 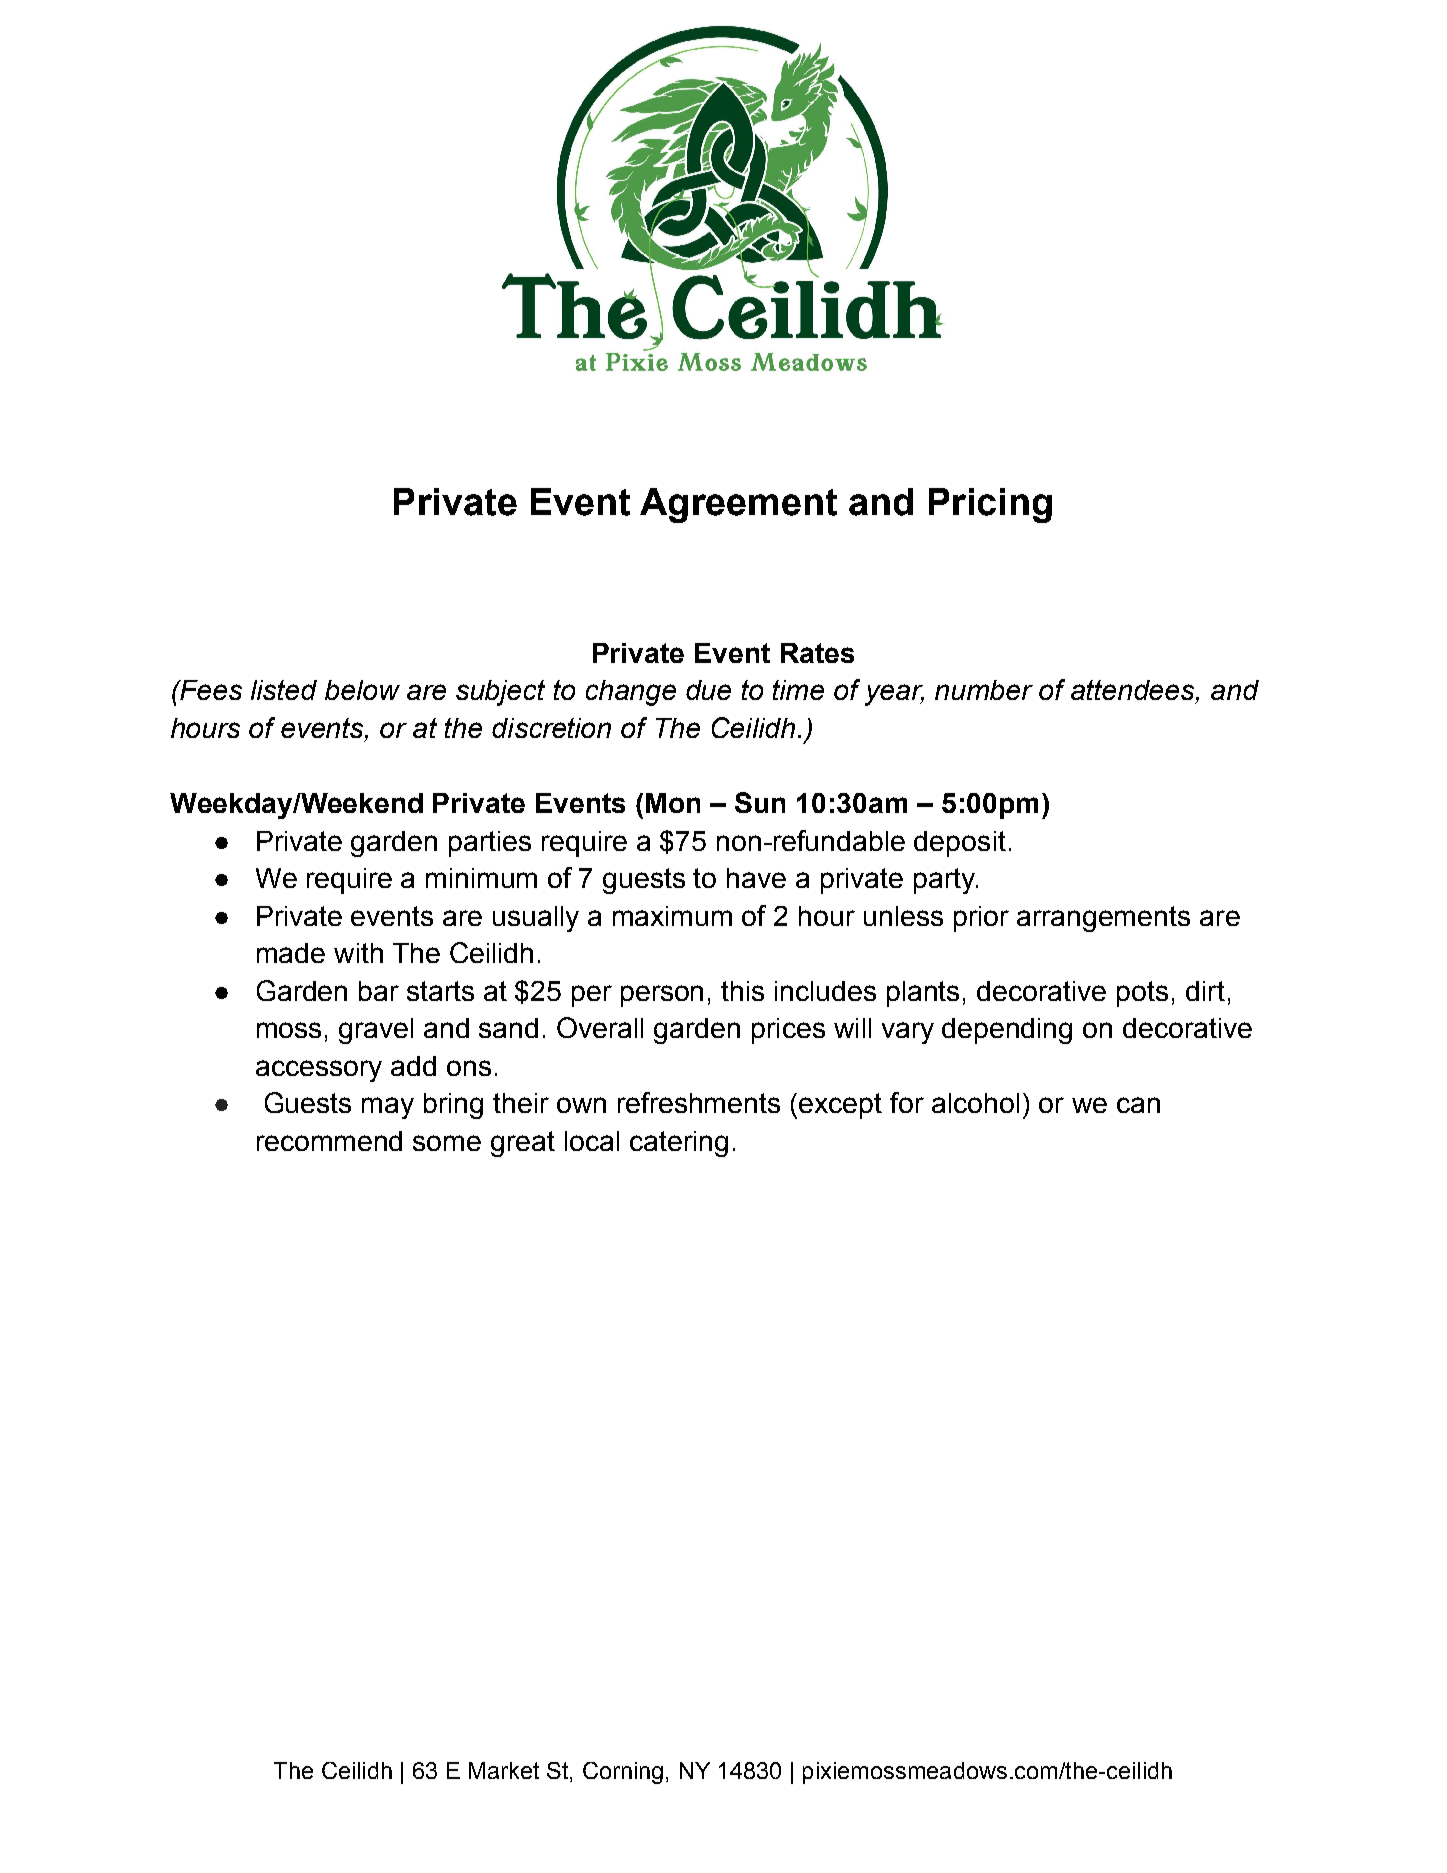 I want to click on Pricing, so click(x=990, y=505).
